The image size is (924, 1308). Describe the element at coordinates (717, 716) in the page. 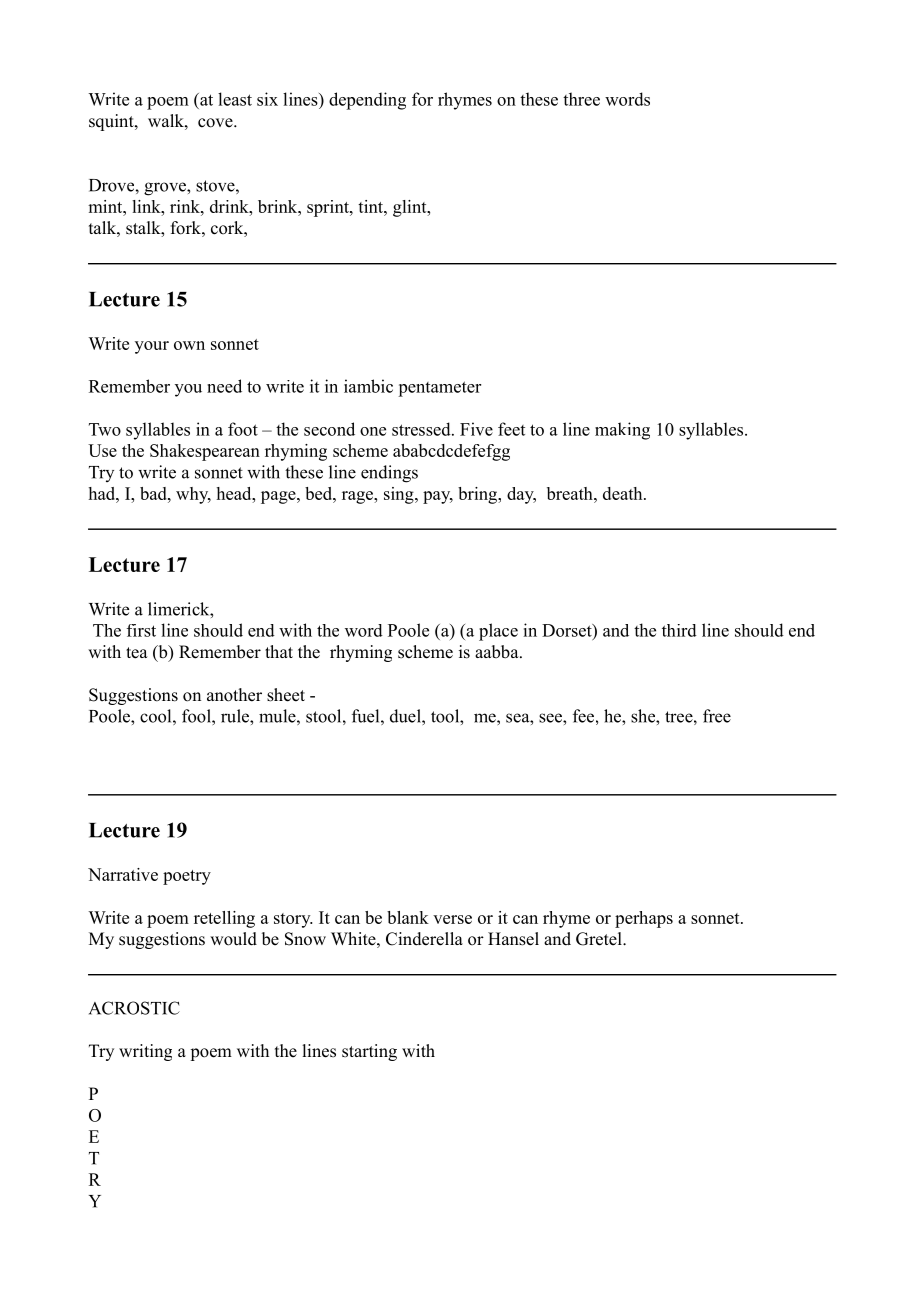

I see `free` at that location.
